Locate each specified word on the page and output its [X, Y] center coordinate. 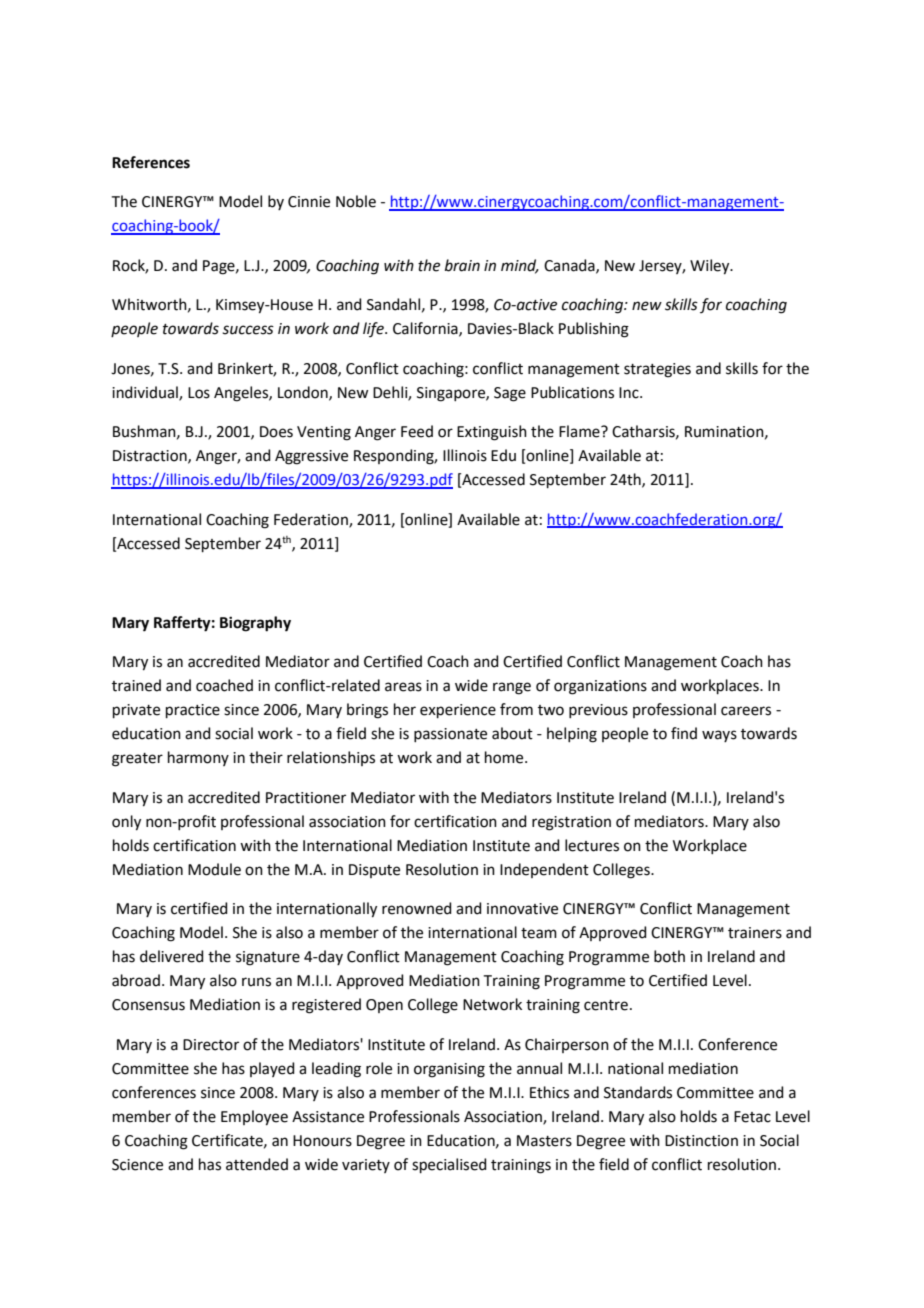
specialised [449, 1165]
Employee [254, 1118]
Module [214, 869]
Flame [580, 431]
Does [276, 432]
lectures [592, 845]
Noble [356, 201]
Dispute [374, 871]
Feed [417, 431]
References [151, 162]
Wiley [711, 267]
